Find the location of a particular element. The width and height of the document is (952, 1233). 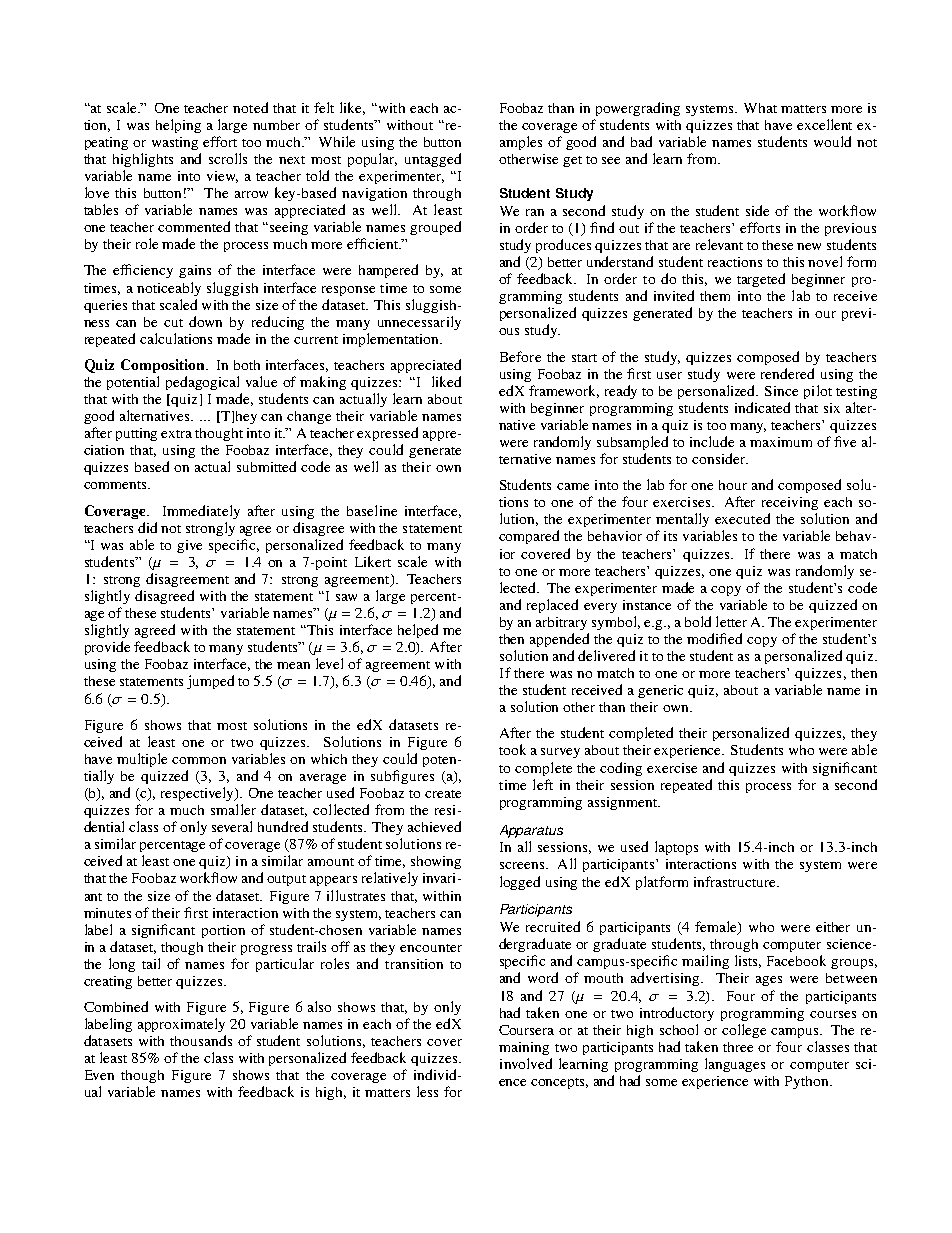

took is located at coordinates (512, 749).
